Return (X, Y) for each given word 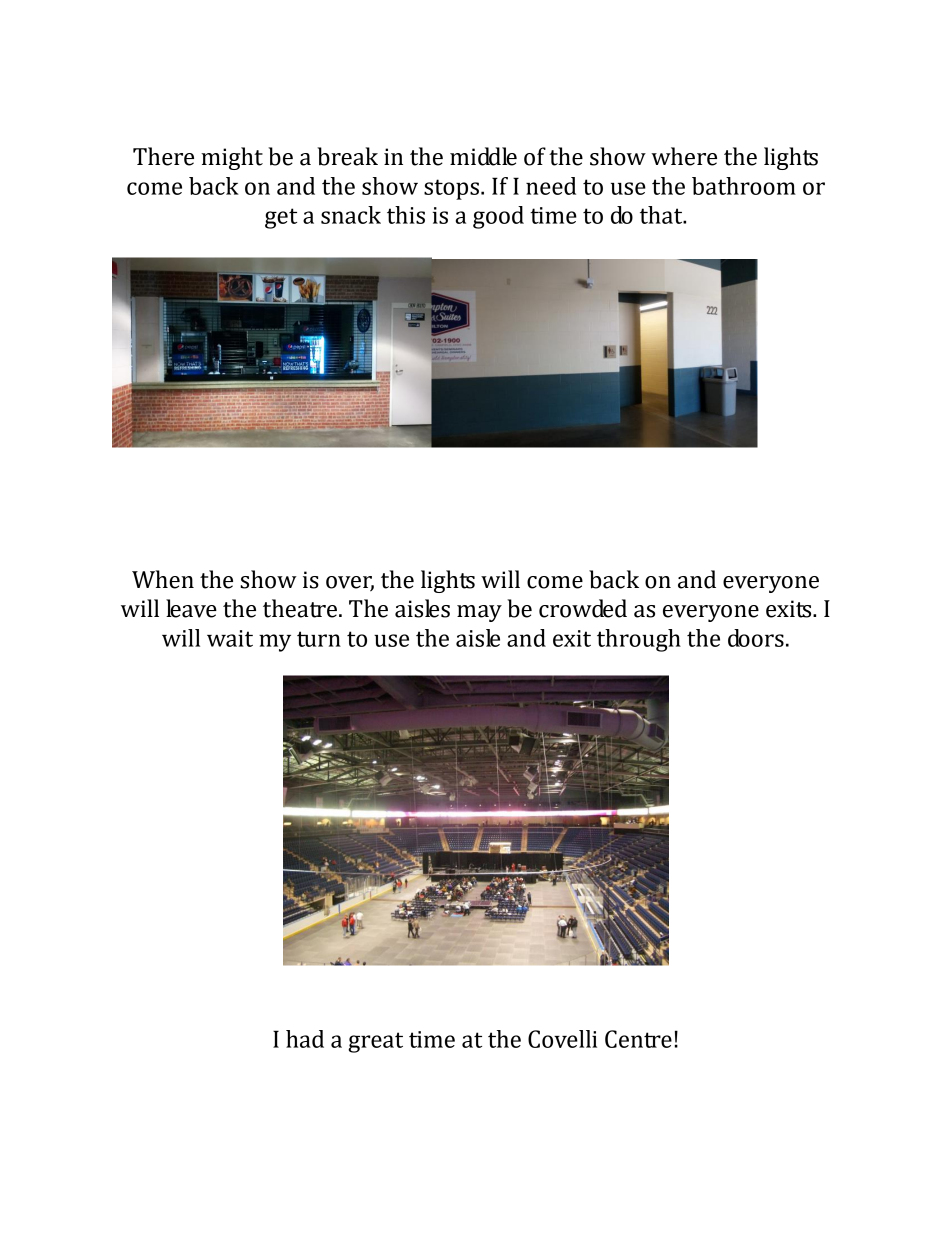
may (479, 613)
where (684, 156)
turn (319, 639)
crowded (583, 608)
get (281, 218)
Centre (638, 1039)
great (375, 1042)
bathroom (744, 186)
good (498, 217)
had (305, 1039)
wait (230, 638)
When (163, 579)
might (232, 158)
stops (453, 189)
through (639, 640)
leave (191, 608)
